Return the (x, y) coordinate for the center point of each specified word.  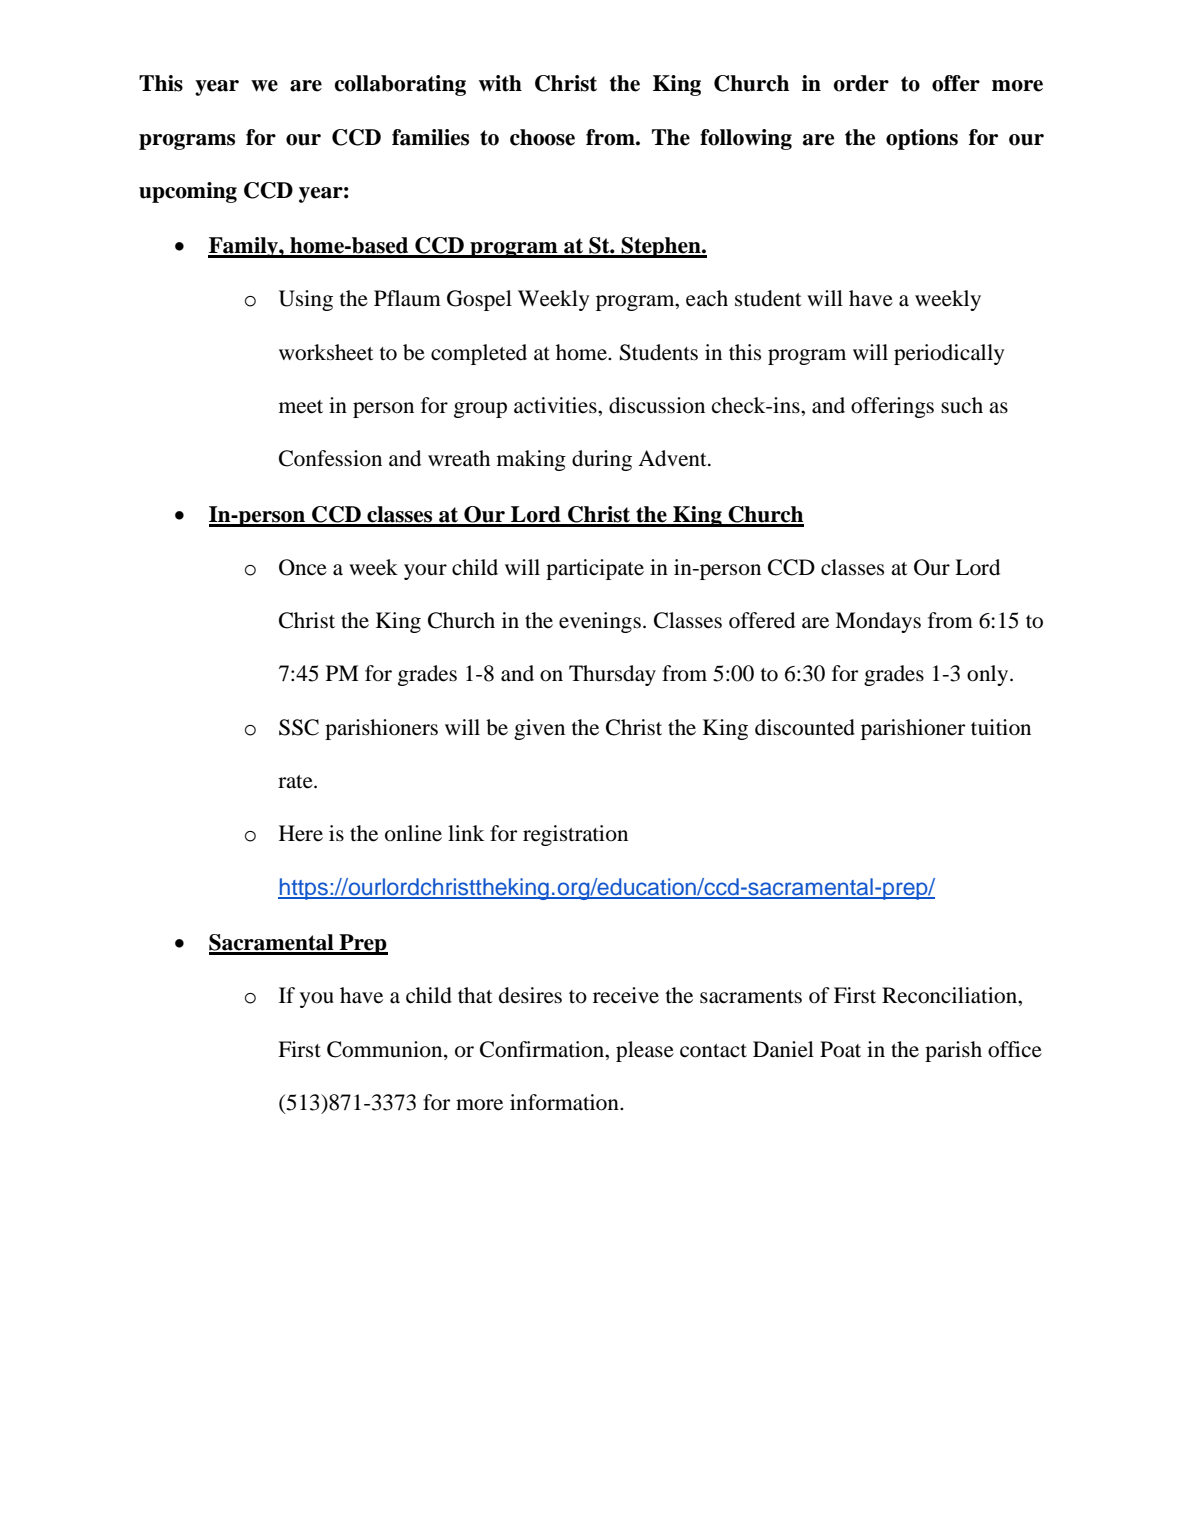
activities (556, 405)
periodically (949, 354)
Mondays (878, 622)
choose (542, 137)
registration (575, 835)
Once (303, 567)
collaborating (400, 85)
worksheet (326, 352)
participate (595, 569)
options (922, 139)
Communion (386, 1049)
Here (301, 833)
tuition (1001, 727)
